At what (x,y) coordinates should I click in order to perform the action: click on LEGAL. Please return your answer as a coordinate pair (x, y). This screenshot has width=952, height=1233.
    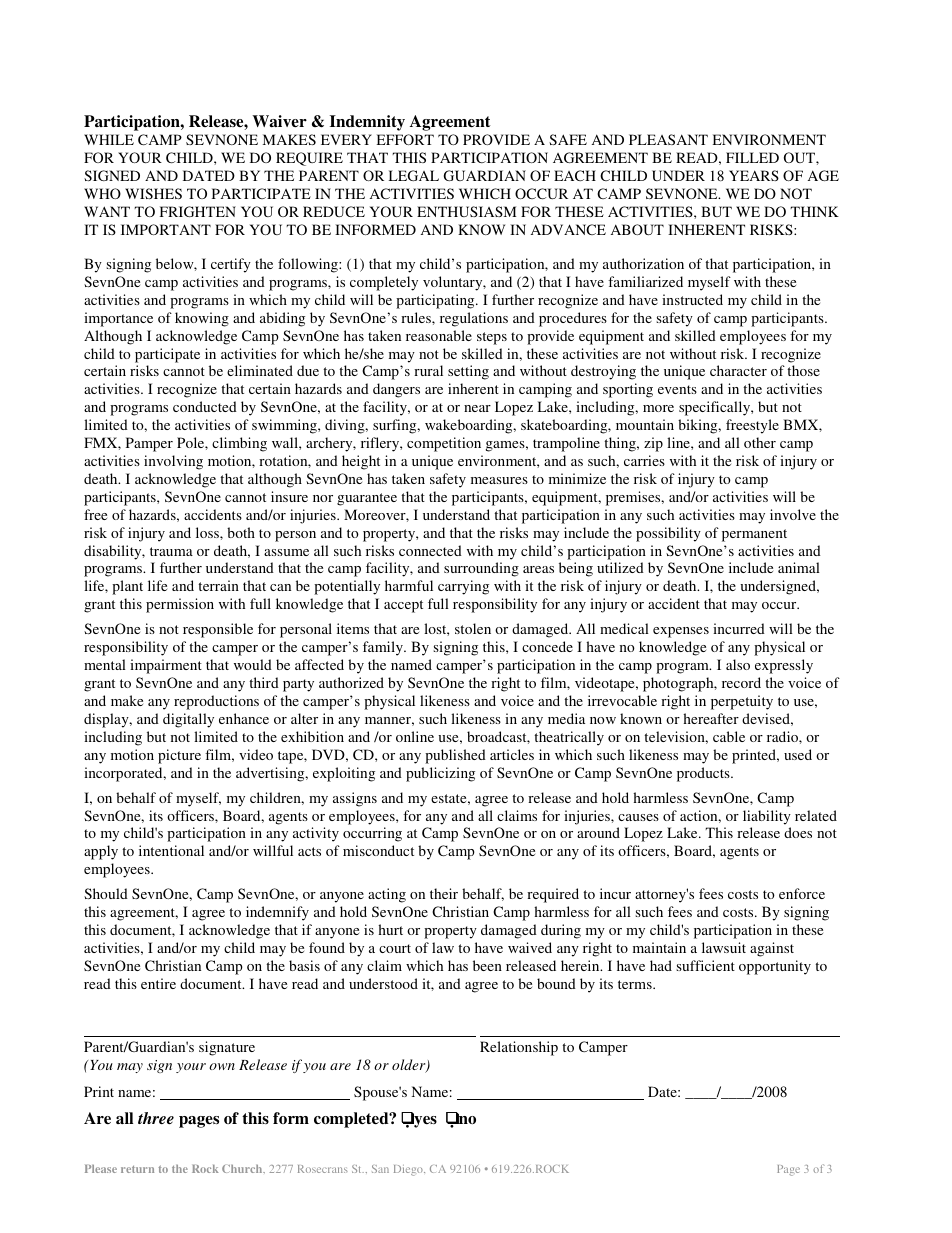
    Looking at the image, I should click on (414, 175).
